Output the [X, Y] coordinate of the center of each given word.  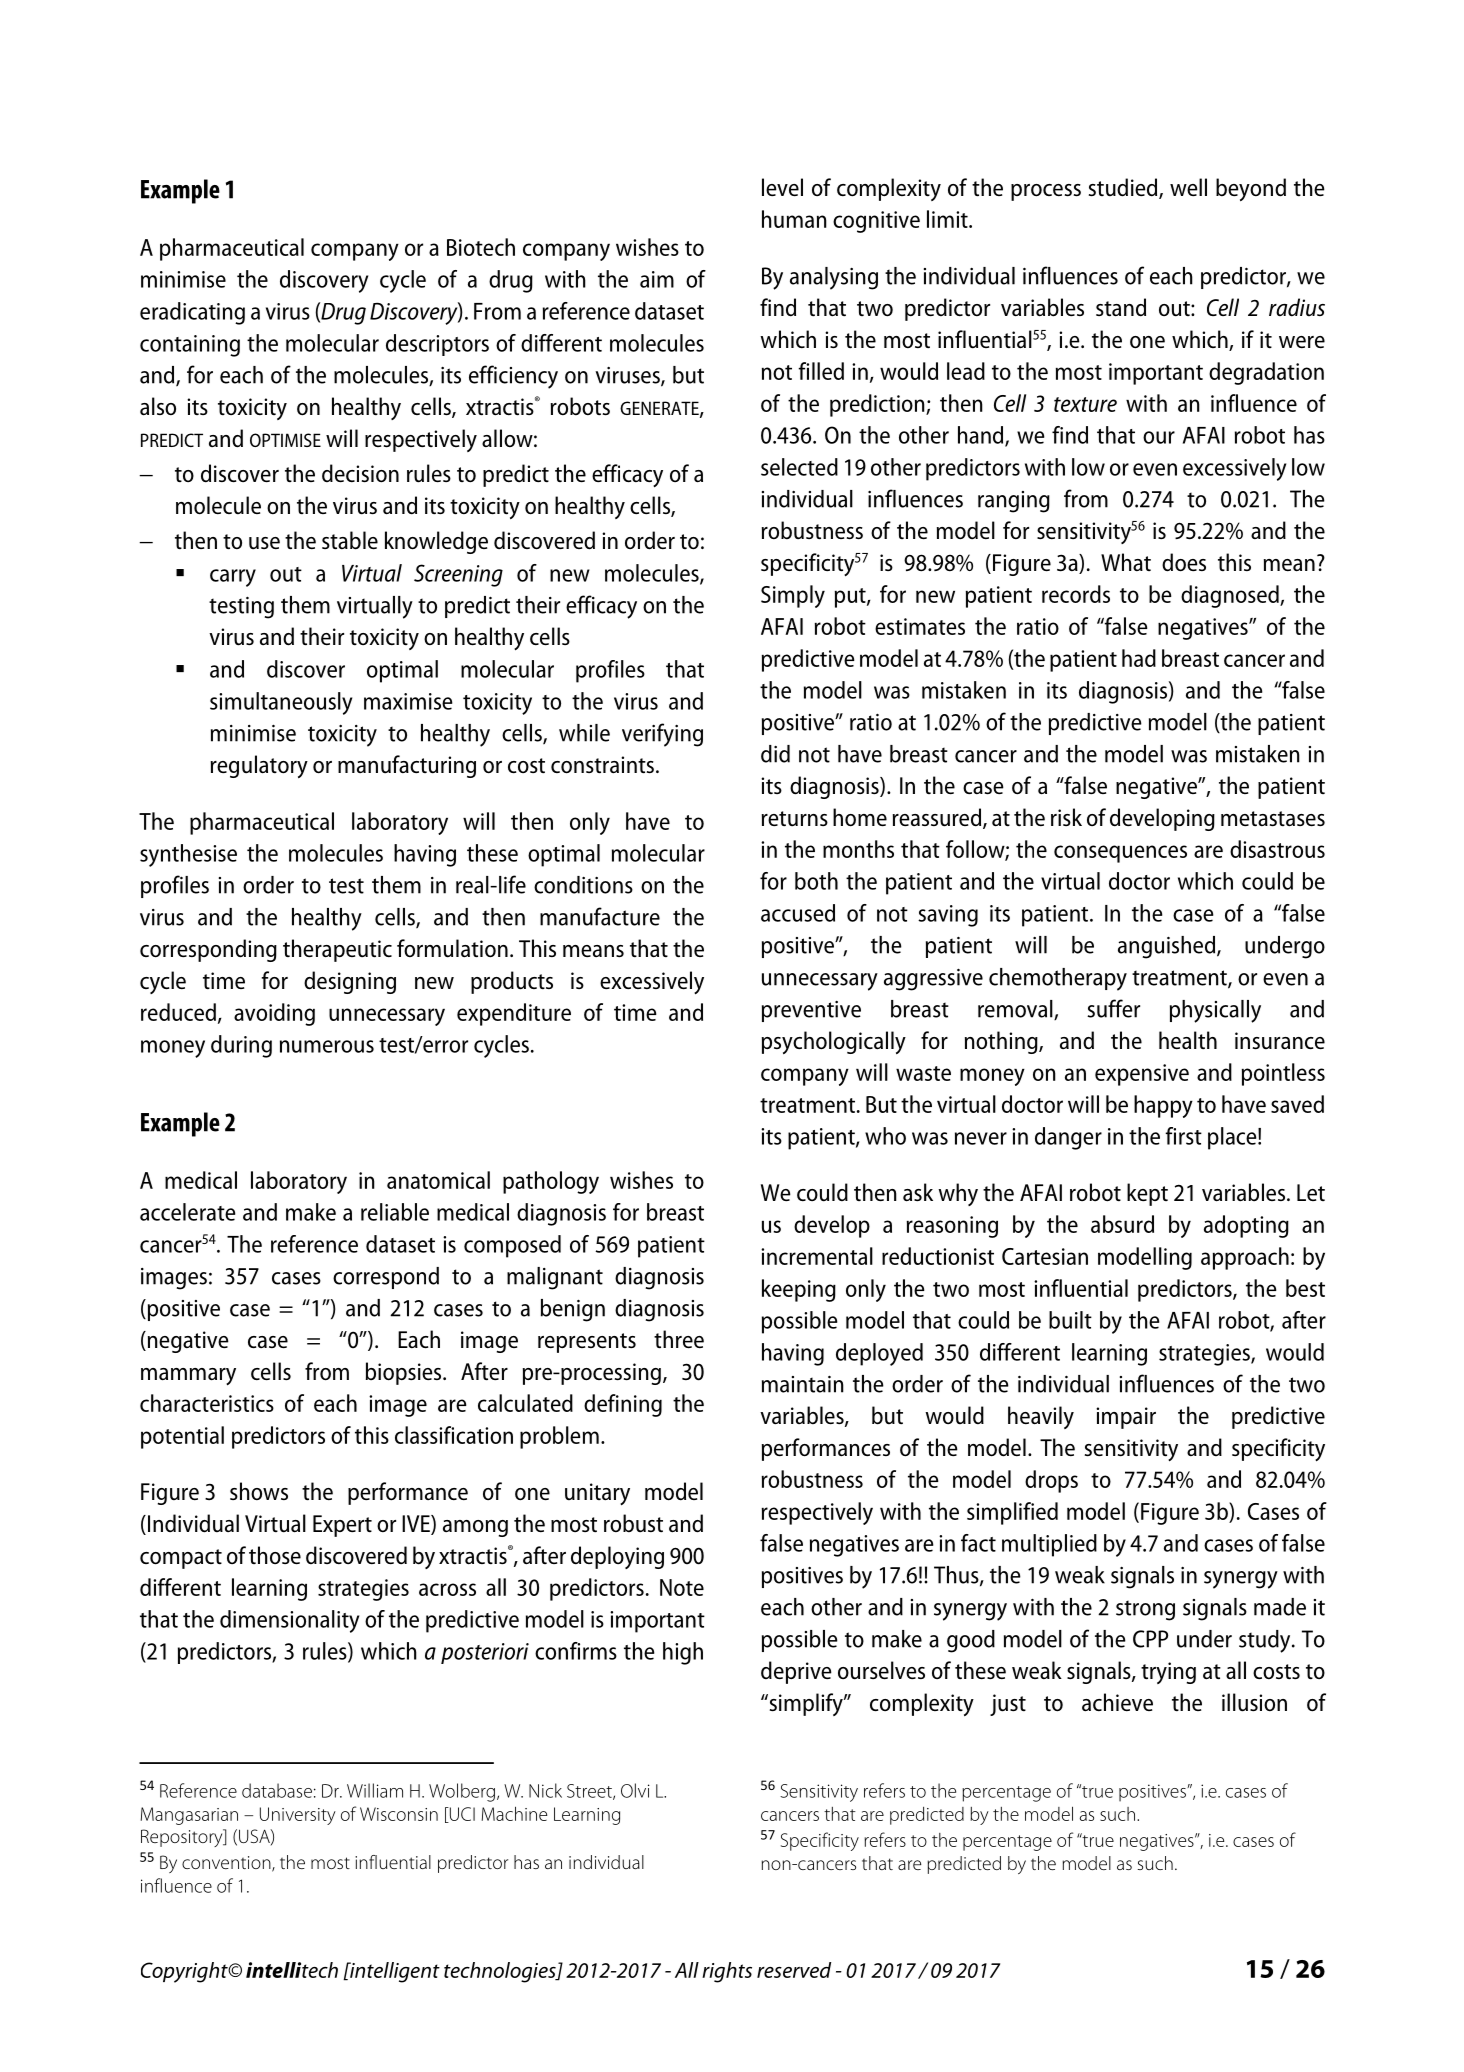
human [794, 219]
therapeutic [337, 950]
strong [1145, 1610]
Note [682, 1587]
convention [227, 1864]
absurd [1122, 1224]
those [275, 1555]
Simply [793, 596]
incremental [817, 1256]
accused [798, 913]
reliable [395, 1212]
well [1188, 187]
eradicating [192, 313]
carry [233, 578]
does [1184, 562]
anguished [1168, 947]
